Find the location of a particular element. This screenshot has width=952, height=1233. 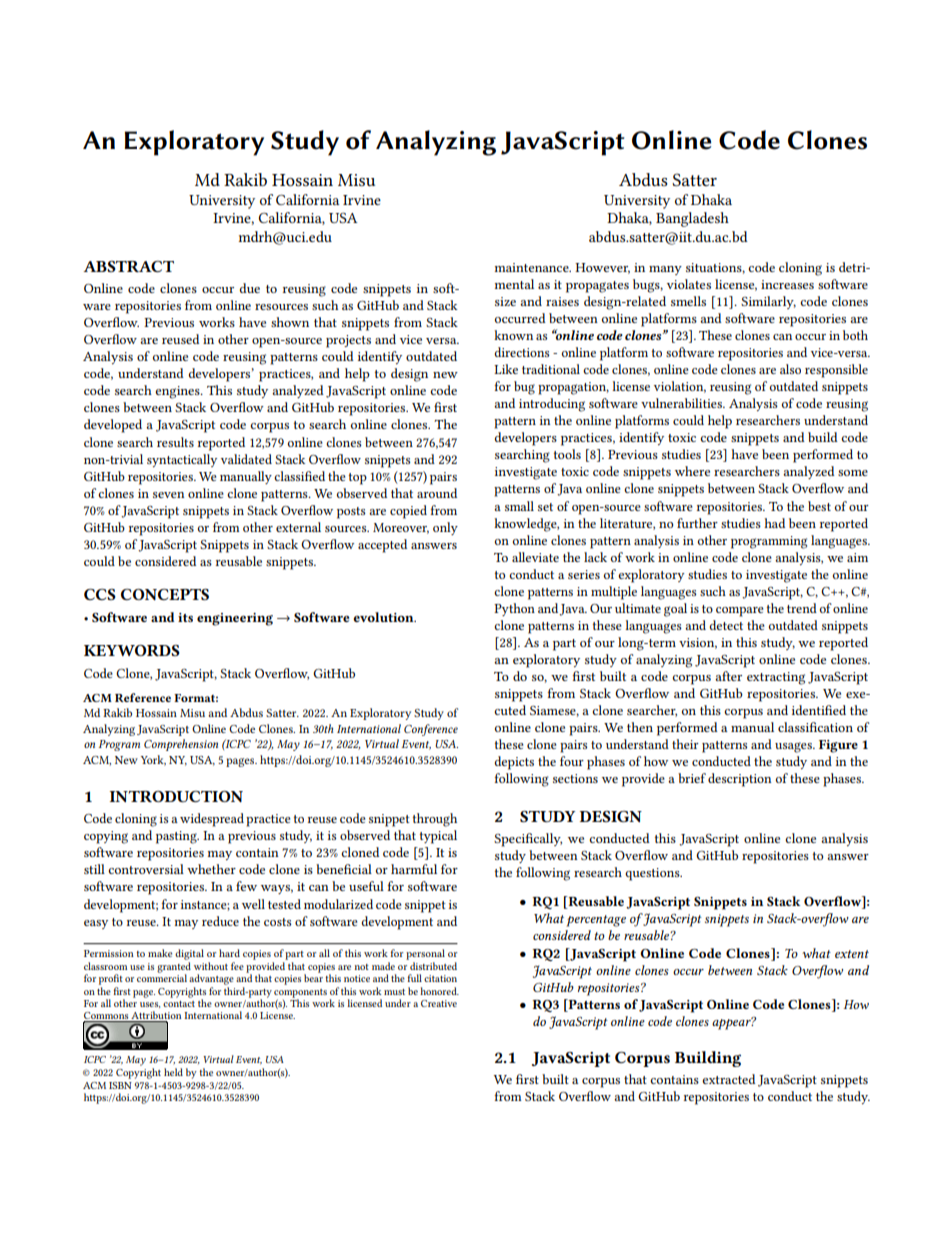

had is located at coordinates (774, 523).
